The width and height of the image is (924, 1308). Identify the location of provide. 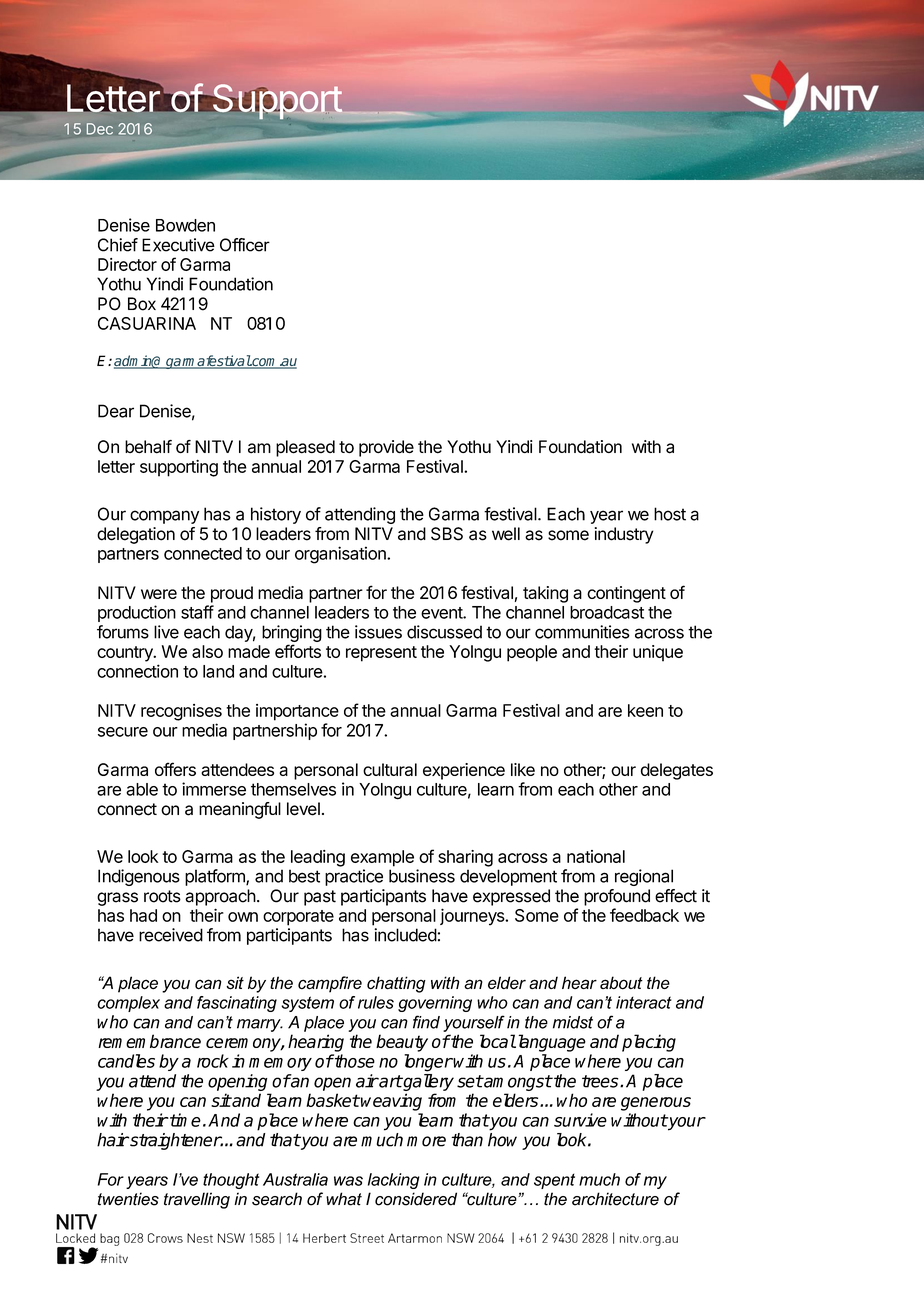
(386, 448).
